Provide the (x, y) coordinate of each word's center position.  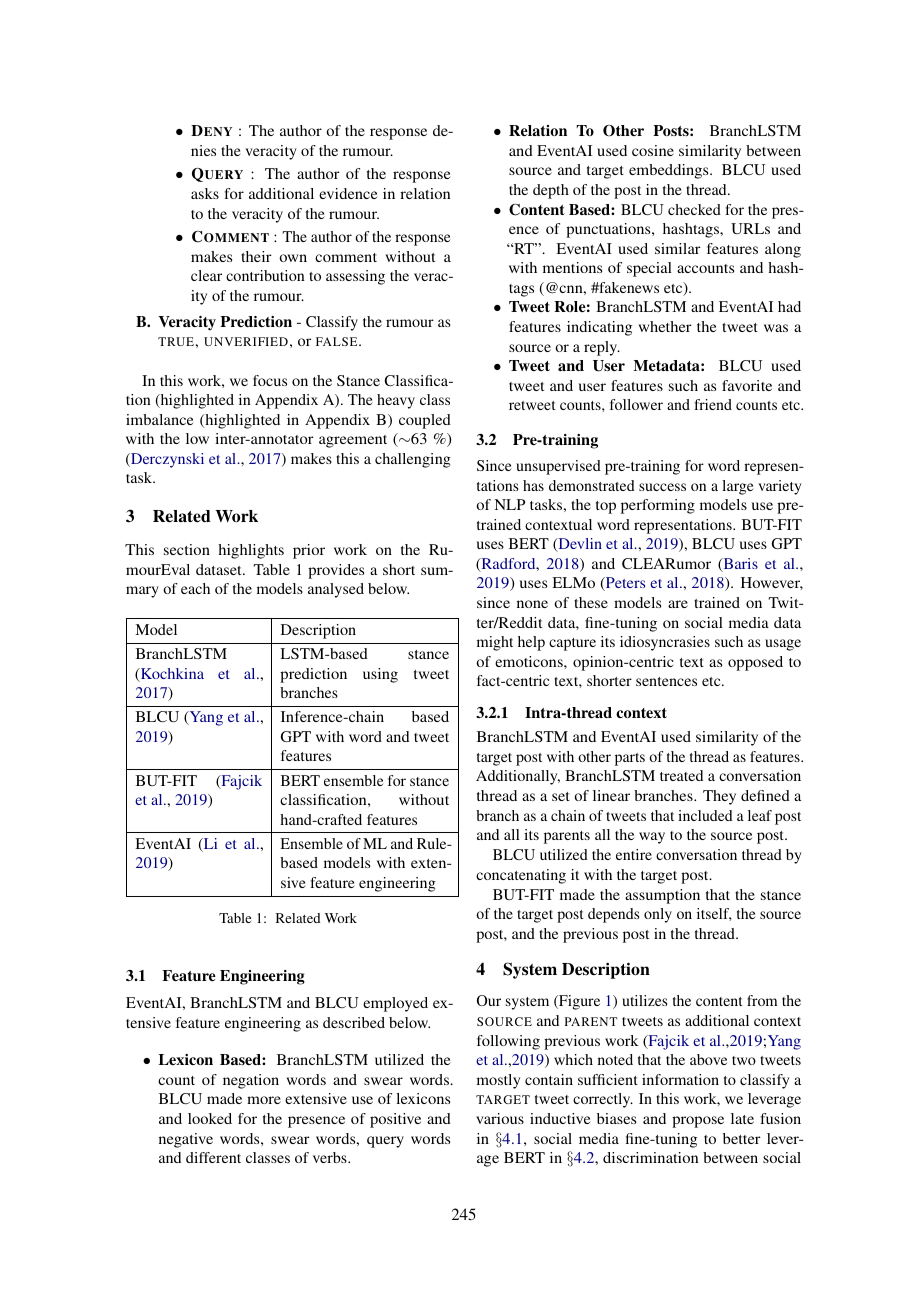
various (500, 1118)
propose (698, 1122)
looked (210, 1118)
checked (694, 209)
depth (551, 191)
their (256, 256)
